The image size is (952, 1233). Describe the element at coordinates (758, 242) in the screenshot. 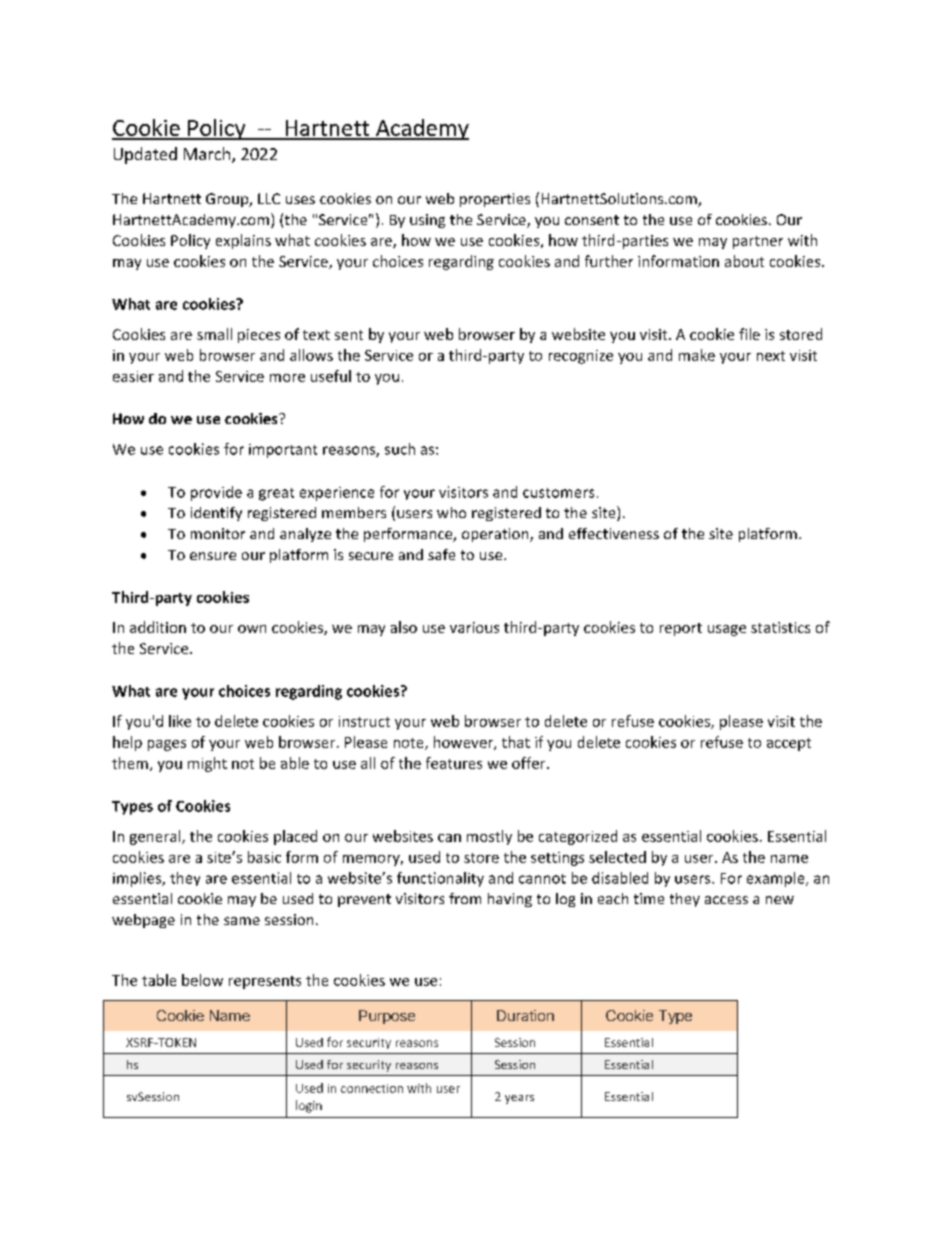

I see `partner` at that location.
